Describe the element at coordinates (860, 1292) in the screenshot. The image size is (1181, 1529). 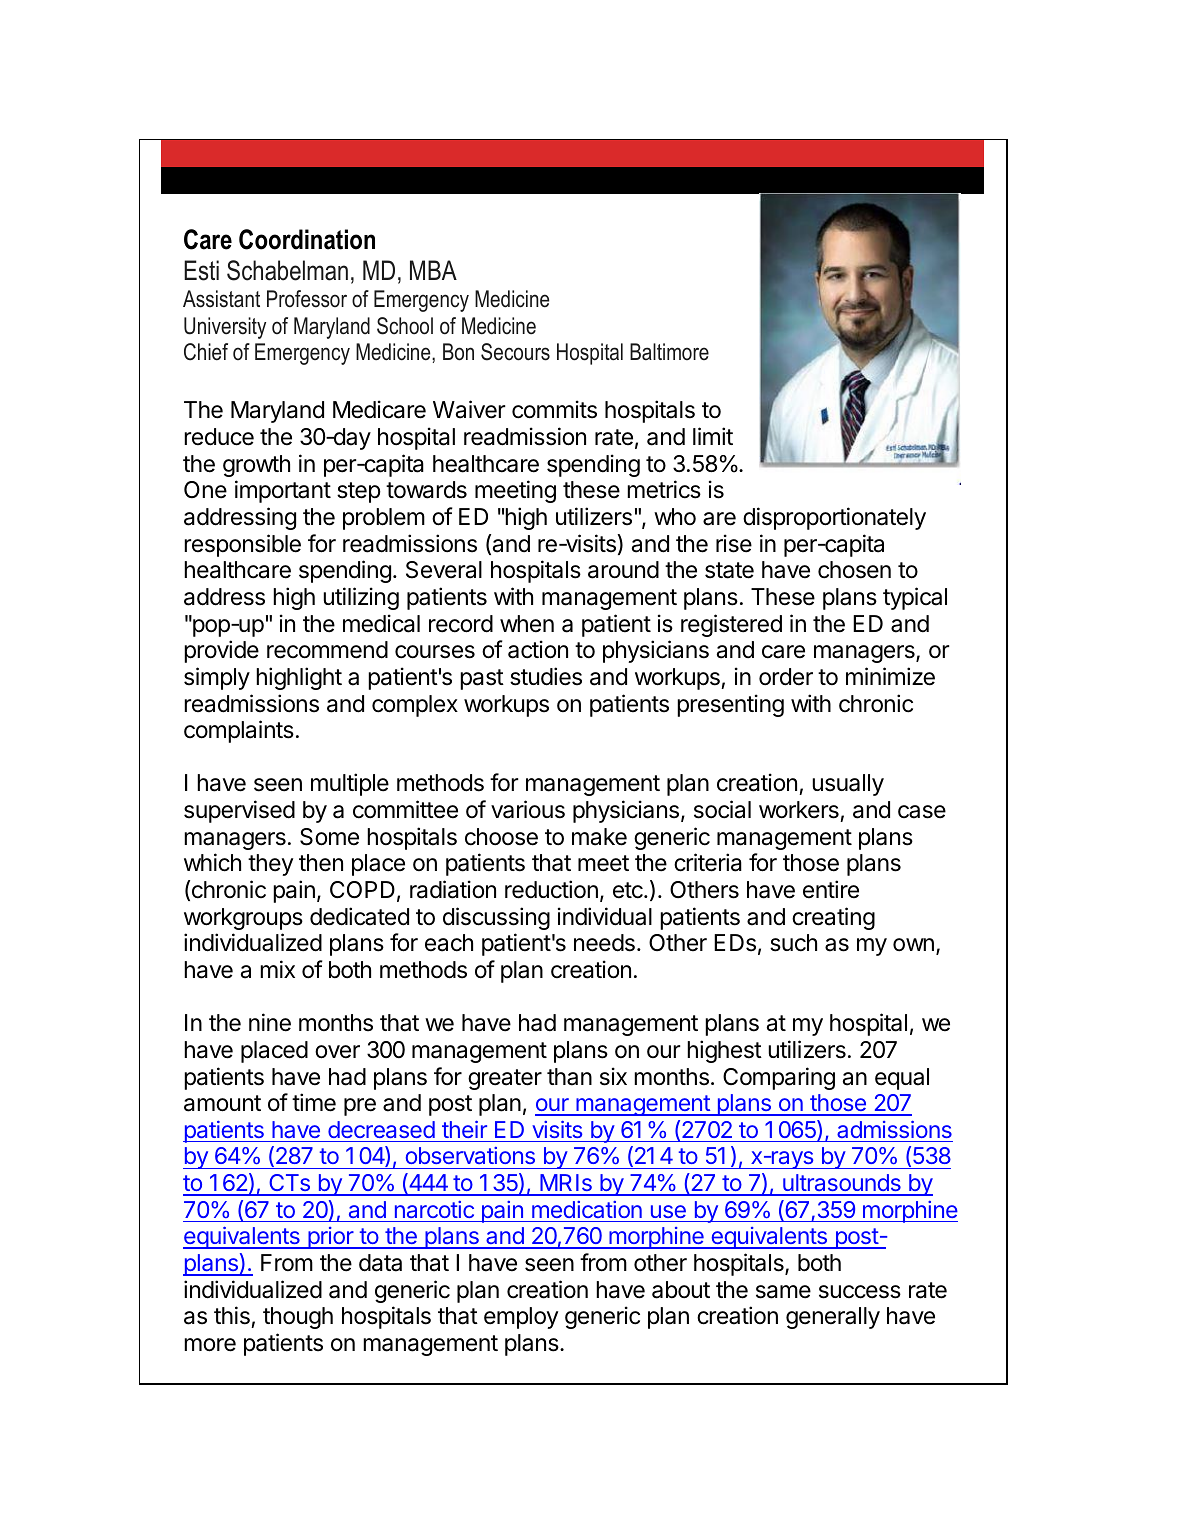
I see `success` at that location.
